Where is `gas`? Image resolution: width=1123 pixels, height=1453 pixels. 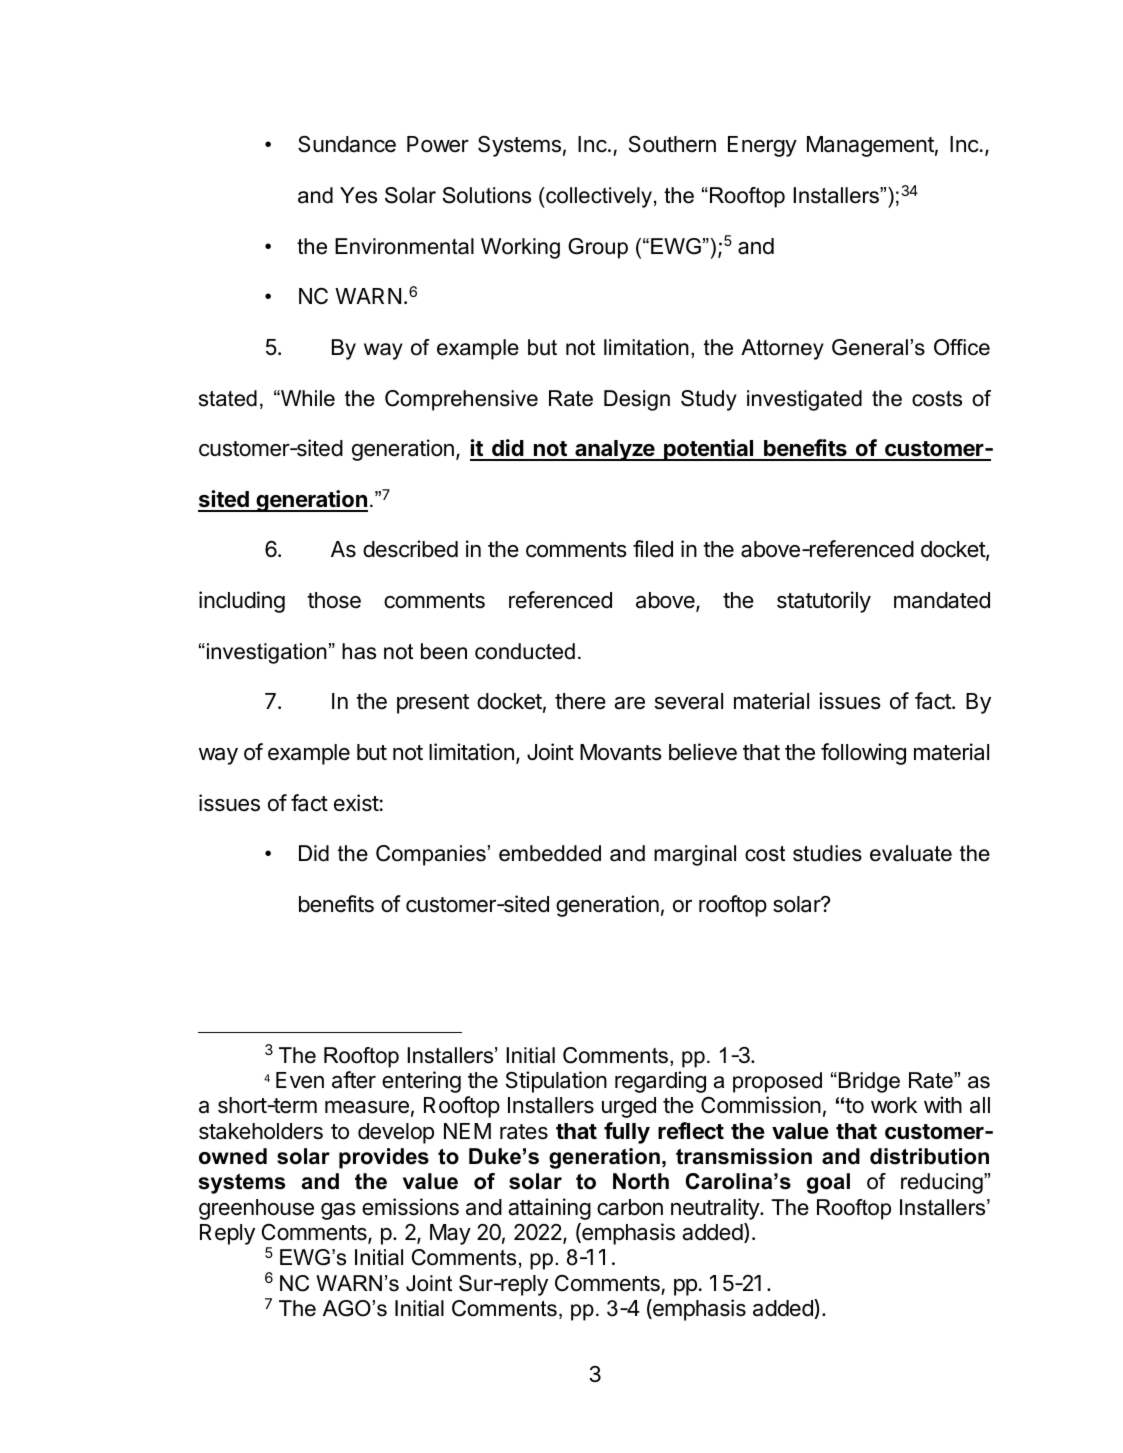 gas is located at coordinates (338, 1211).
